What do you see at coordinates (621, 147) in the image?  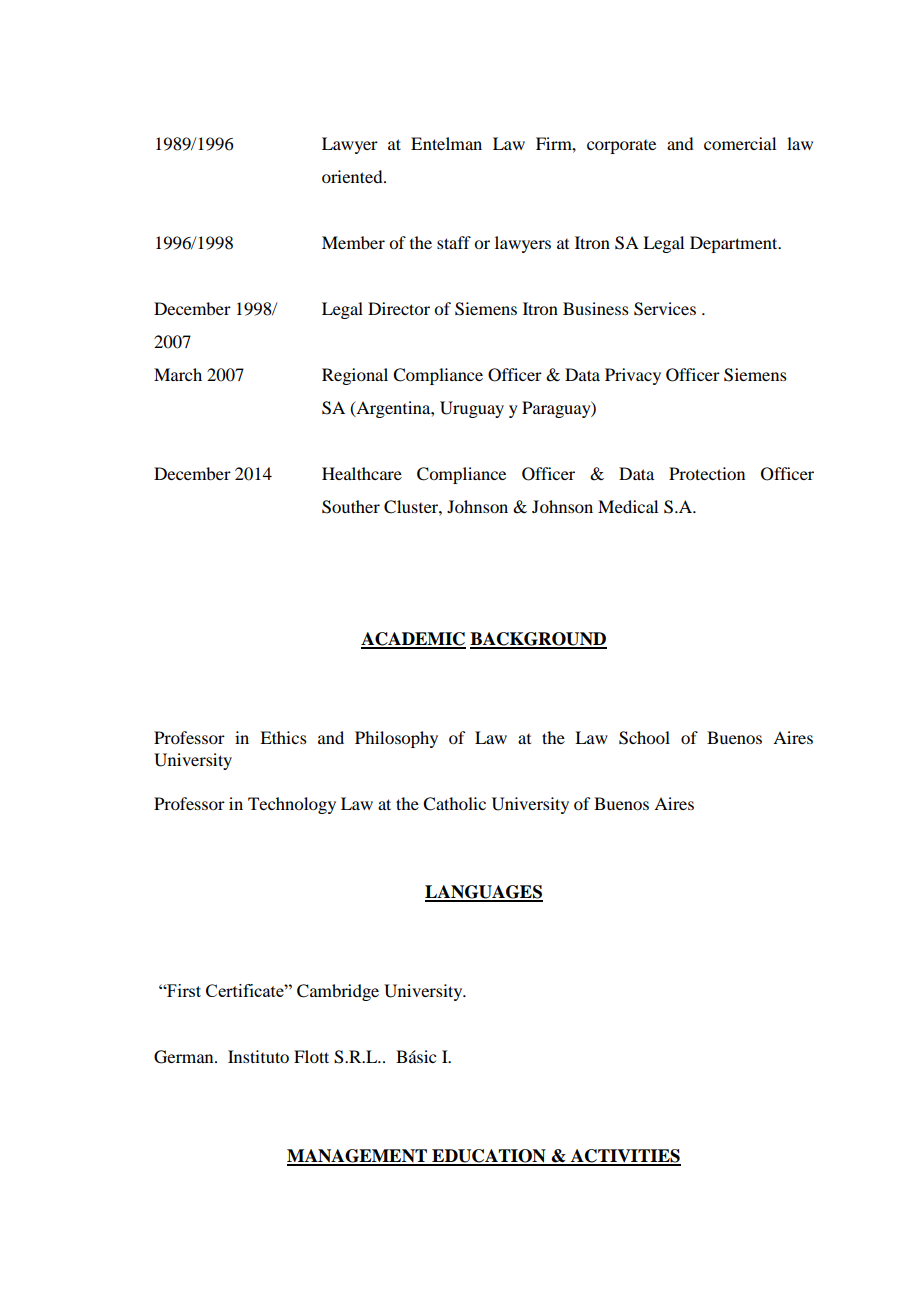 I see `corporate` at bounding box center [621, 147].
